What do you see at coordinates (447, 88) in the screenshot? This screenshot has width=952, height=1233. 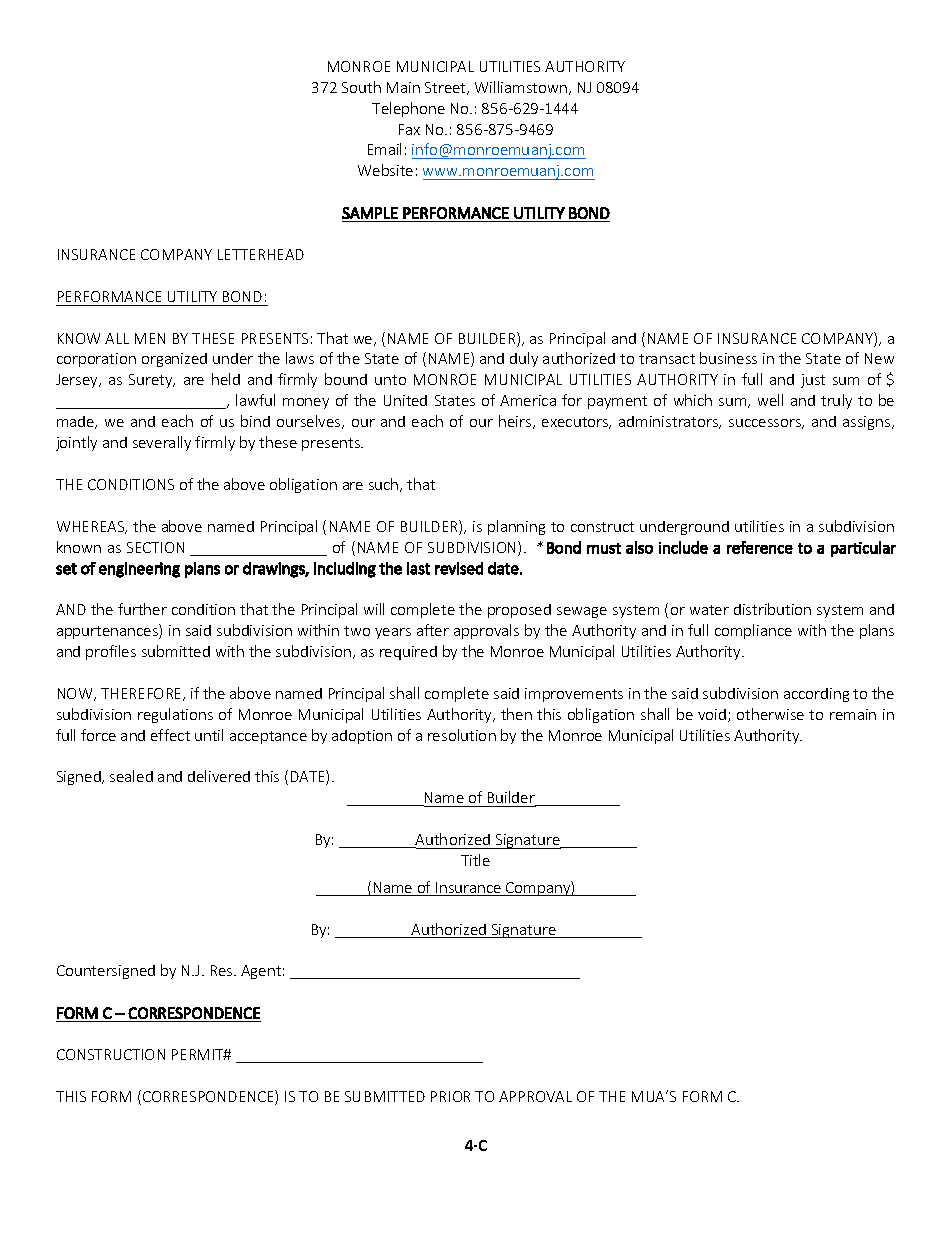 I see `Street` at bounding box center [447, 88].
